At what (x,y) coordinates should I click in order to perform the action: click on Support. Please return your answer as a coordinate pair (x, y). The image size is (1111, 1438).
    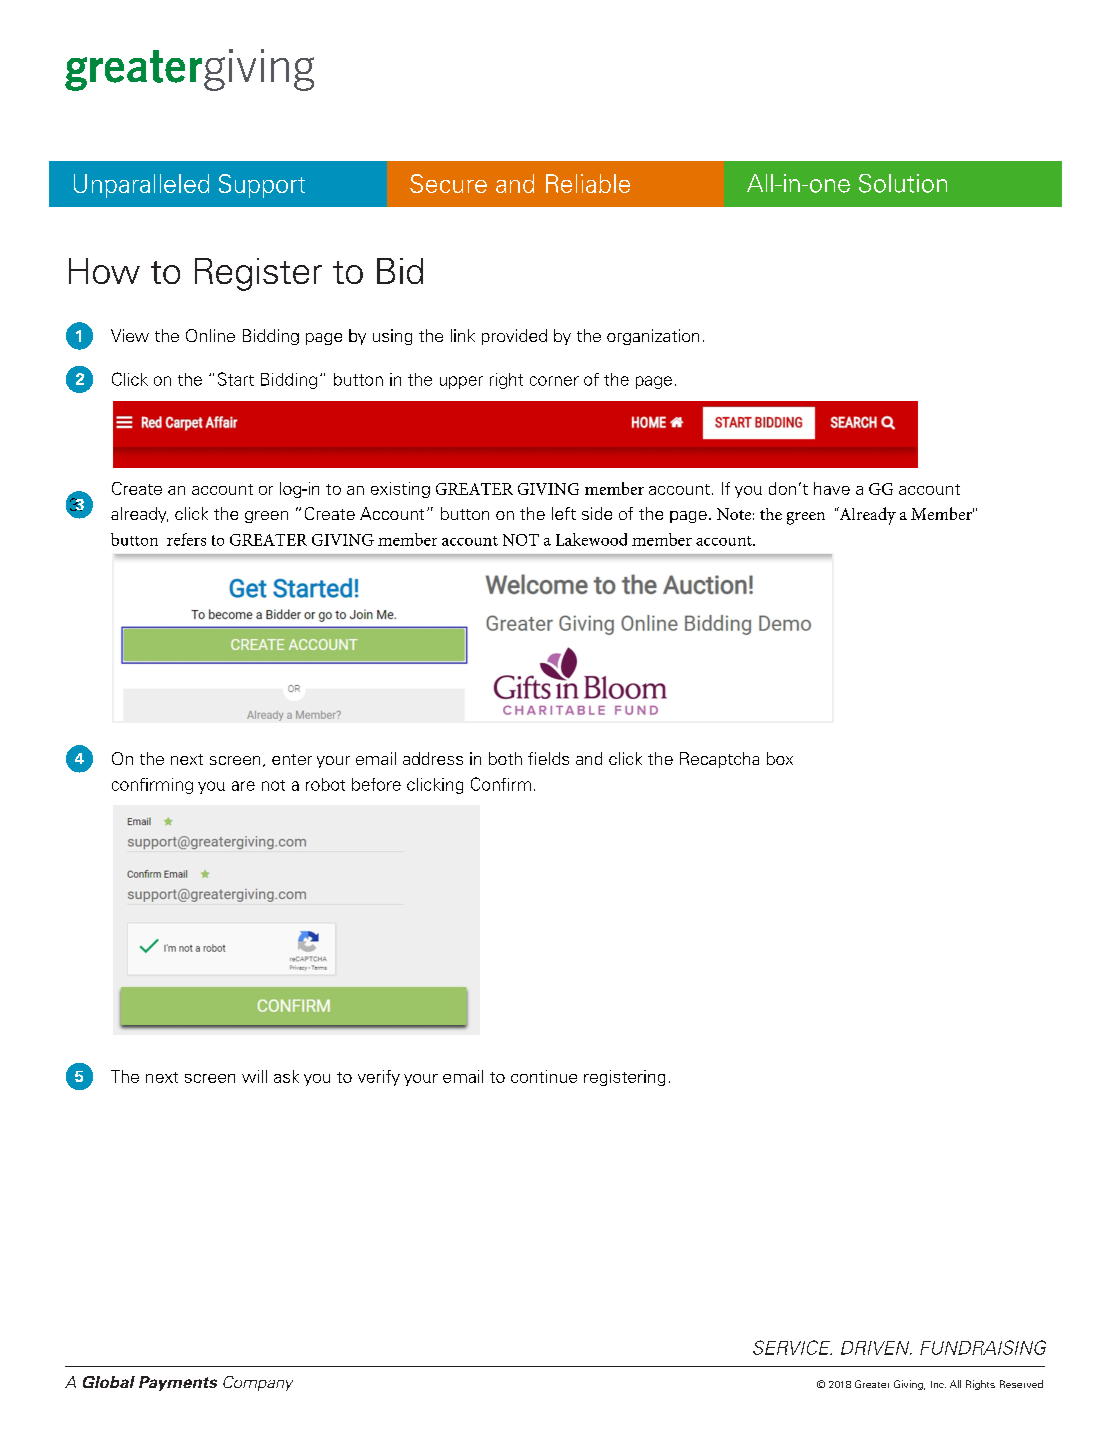
    Looking at the image, I should click on (262, 186).
